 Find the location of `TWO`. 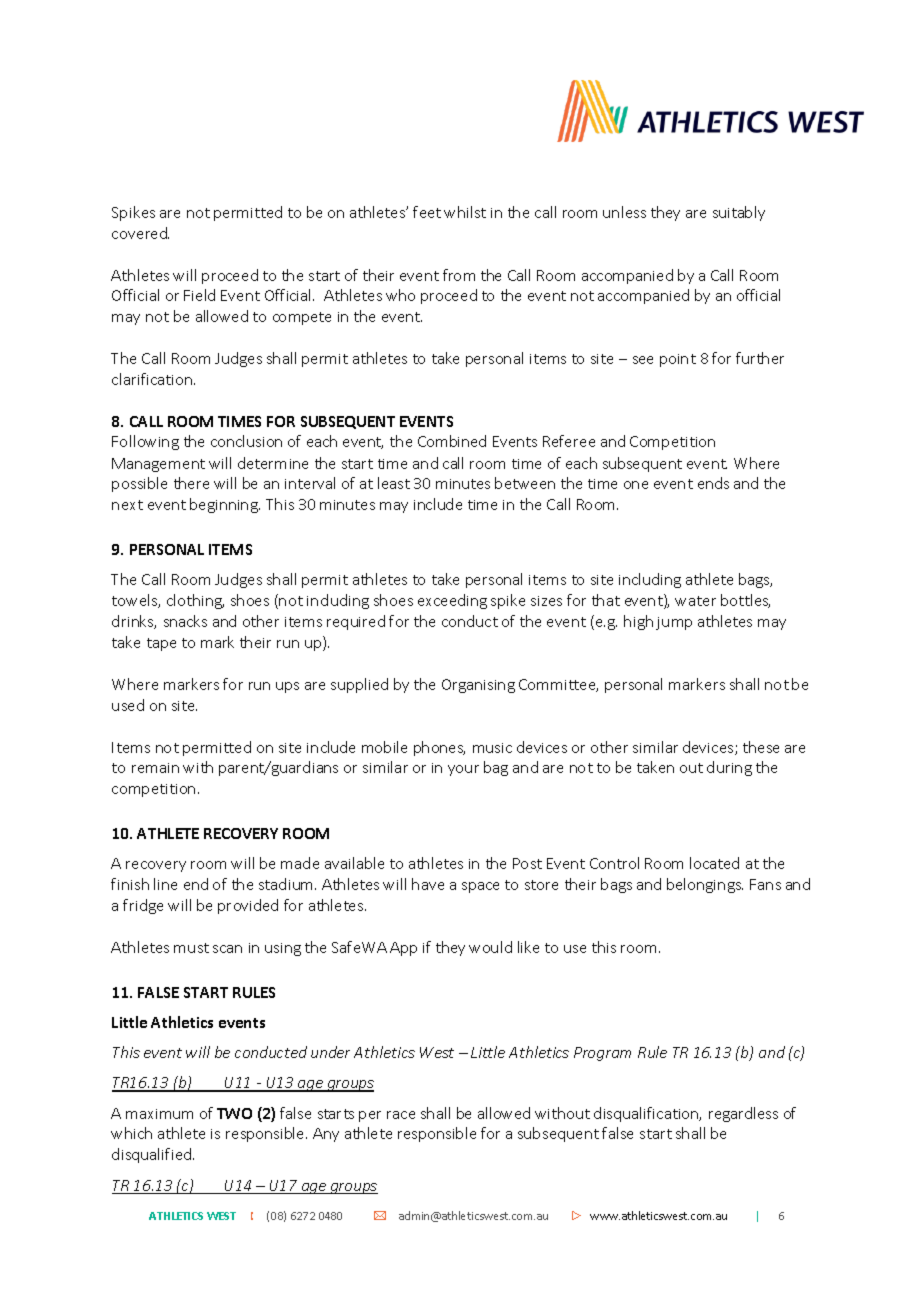

TWO is located at coordinates (234, 1113).
